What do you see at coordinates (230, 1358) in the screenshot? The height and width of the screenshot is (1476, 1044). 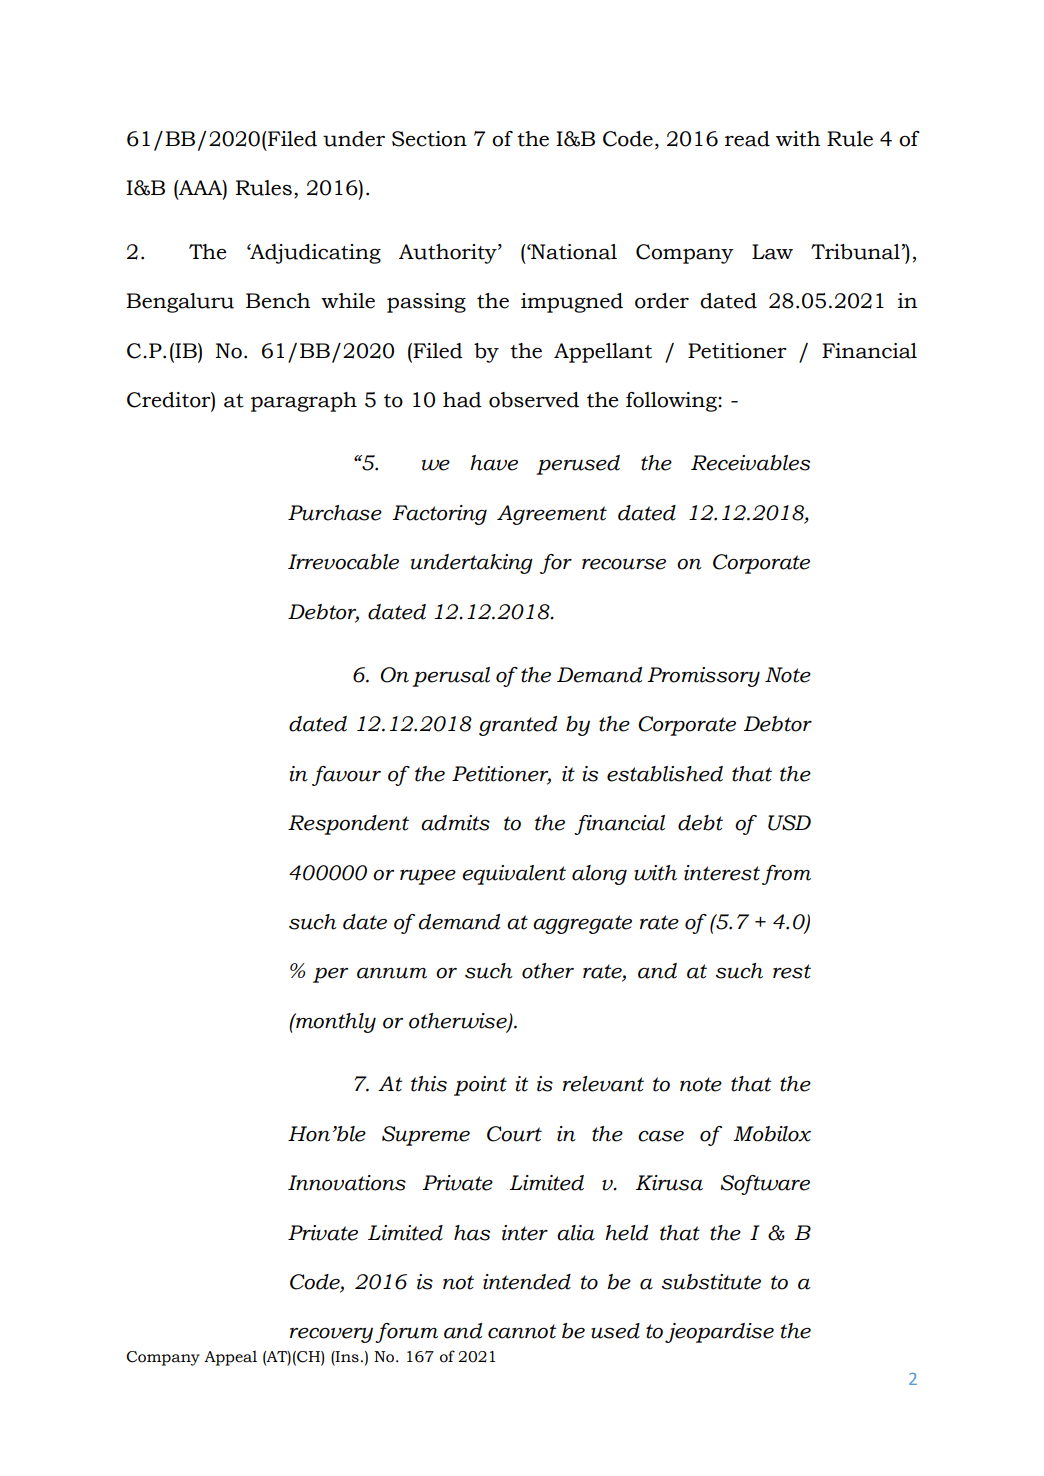 I see `Appeal` at bounding box center [230, 1358].
